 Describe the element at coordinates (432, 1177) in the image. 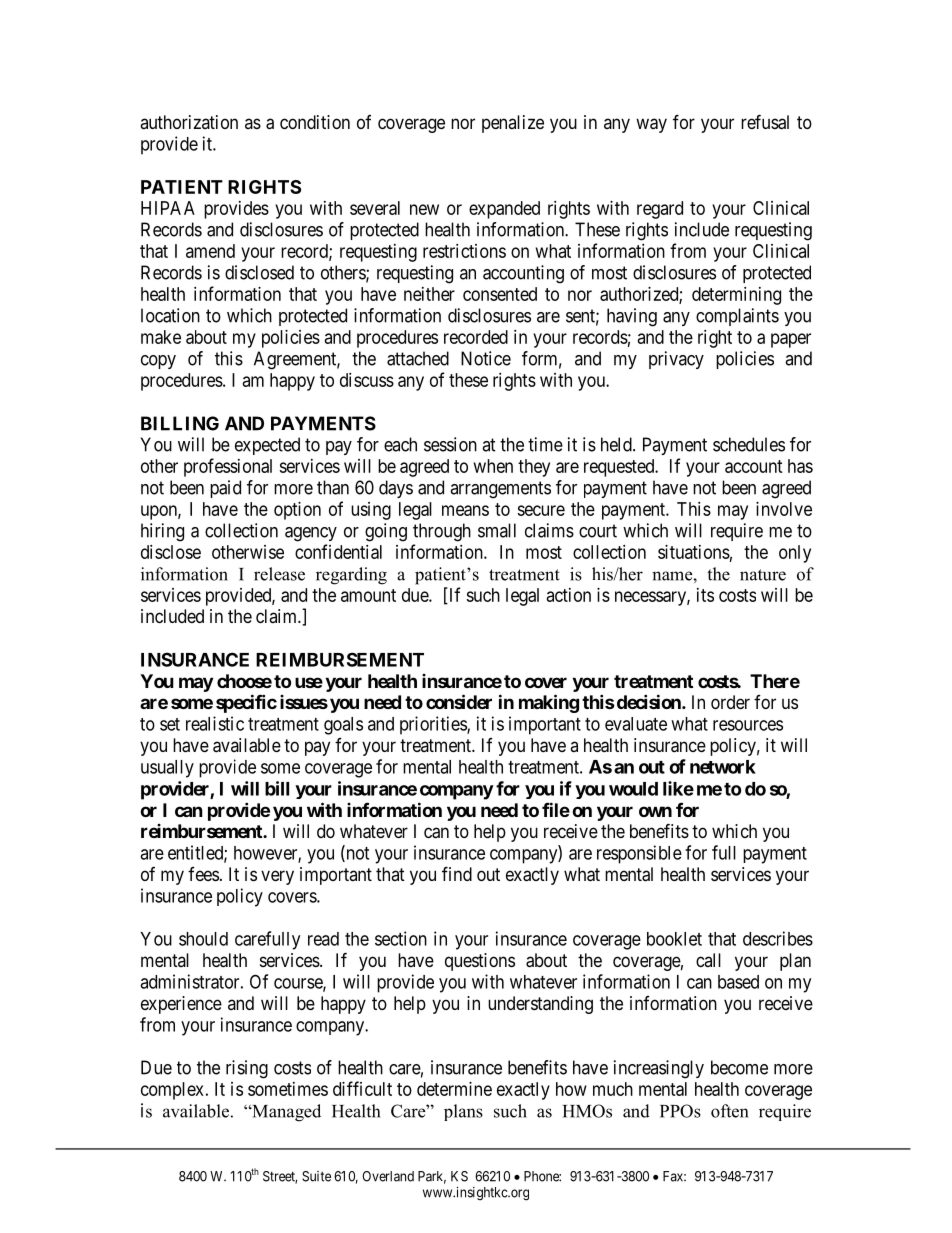

I see `Park` at that location.
